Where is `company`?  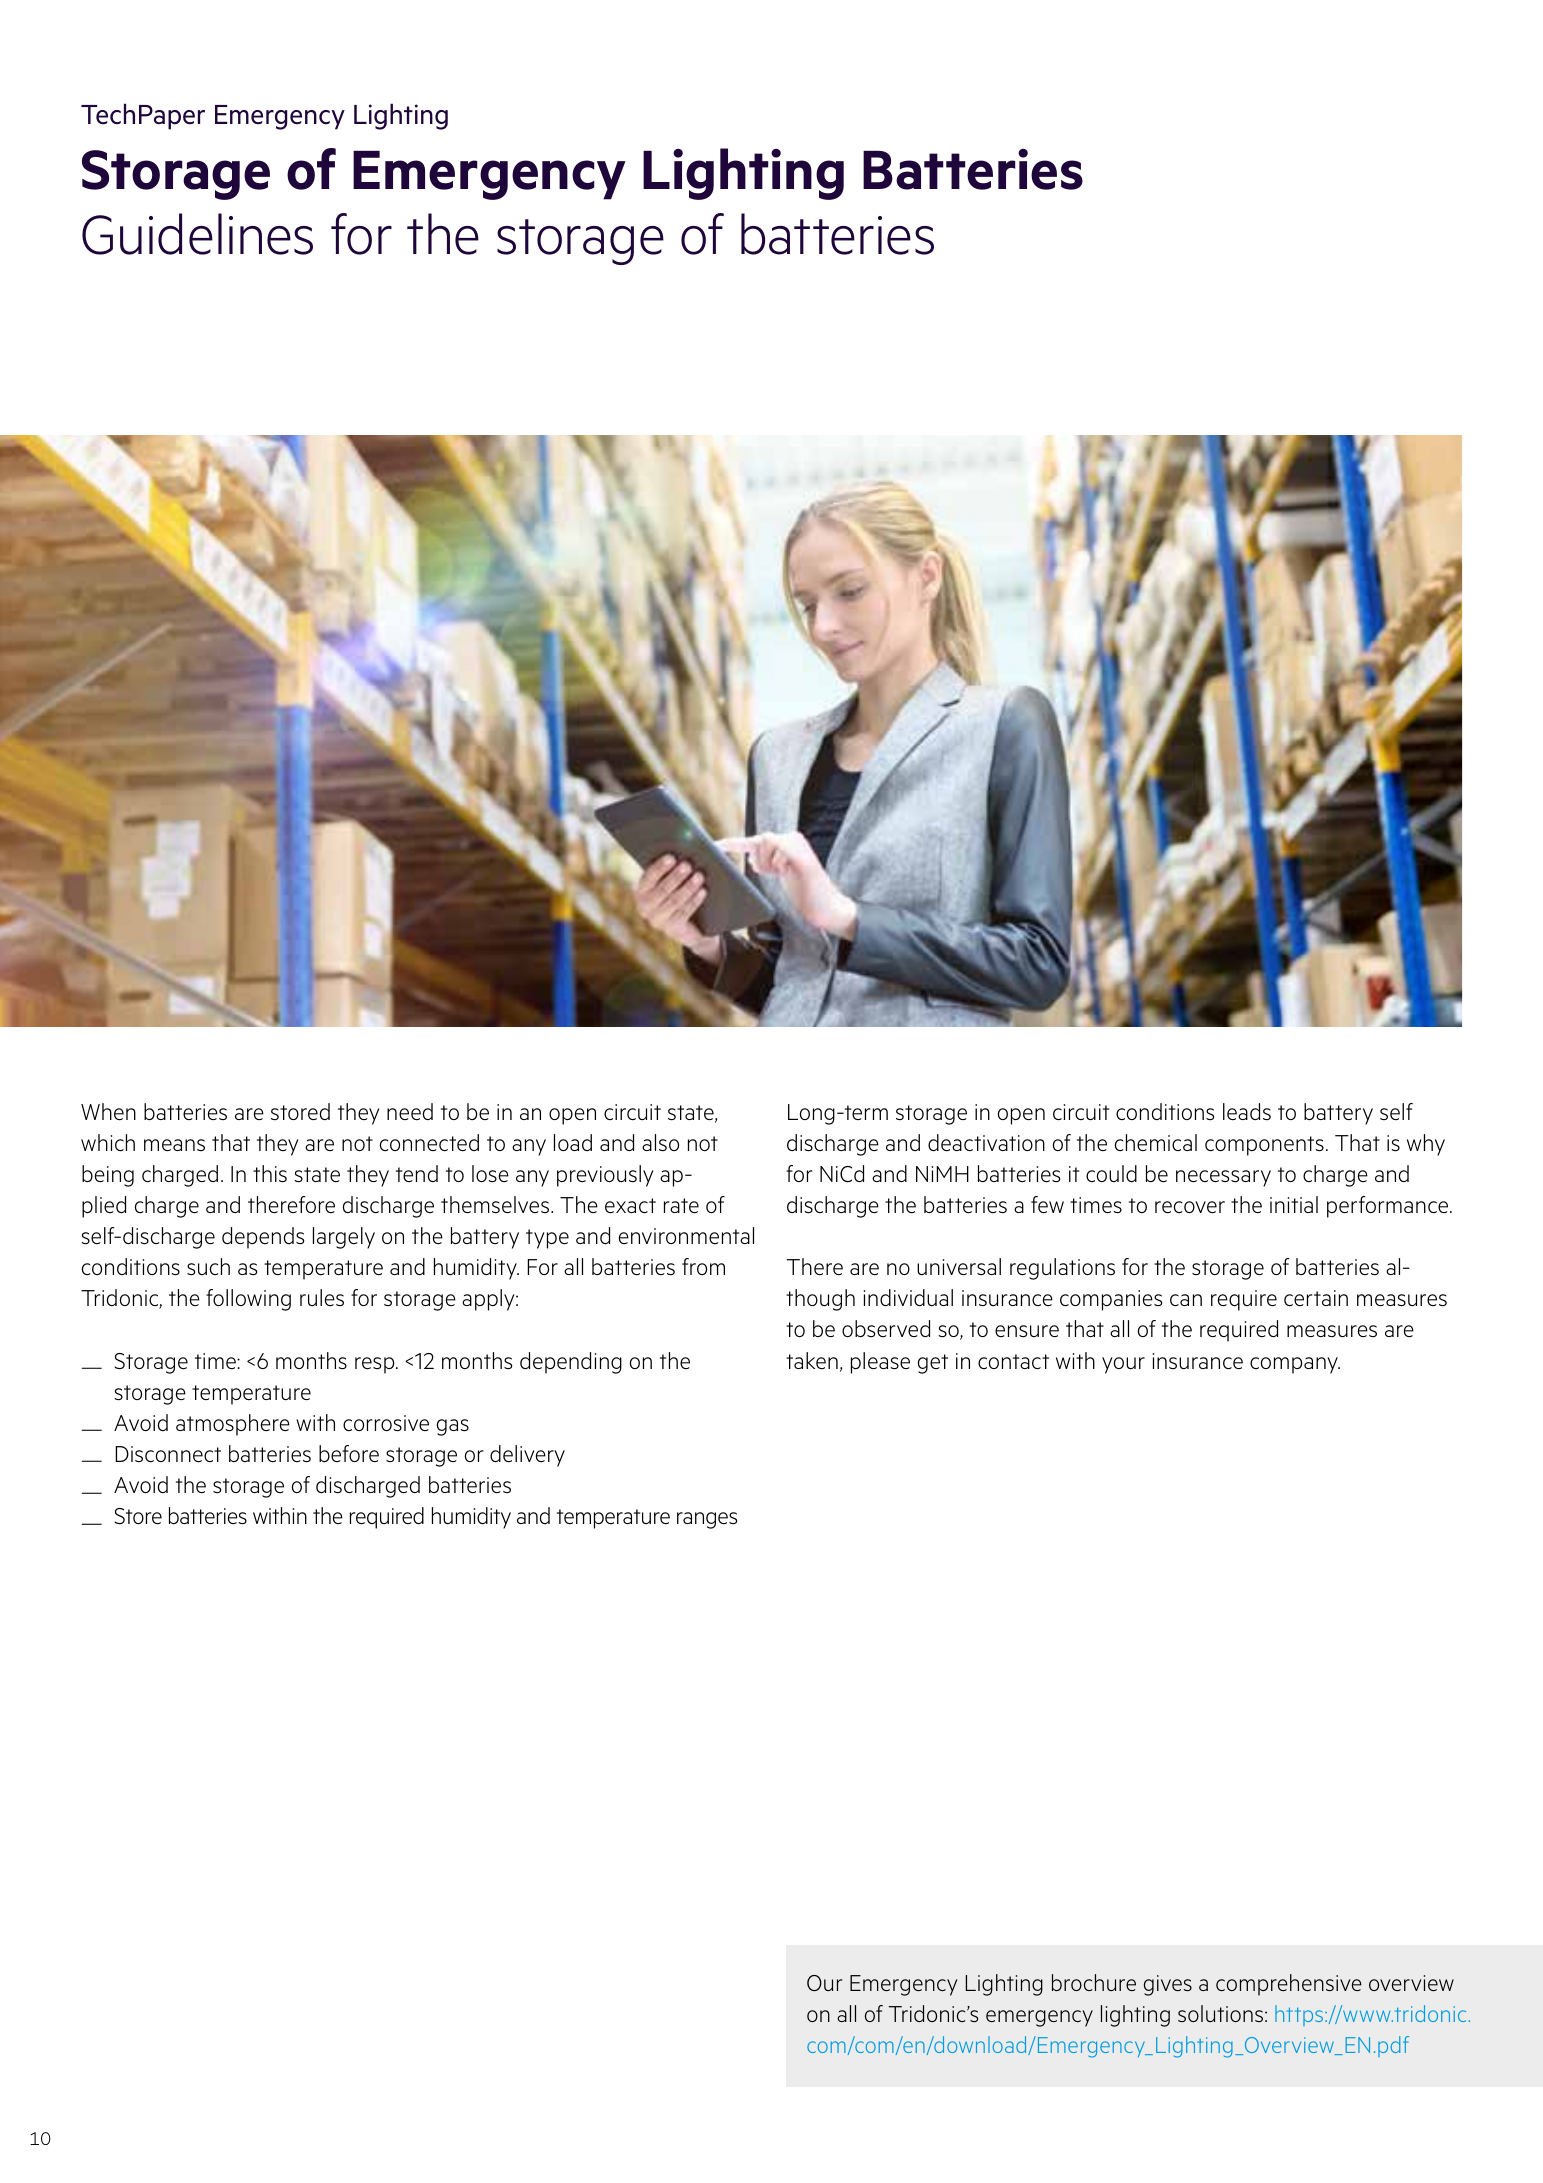
company is located at coordinates (1295, 1365).
